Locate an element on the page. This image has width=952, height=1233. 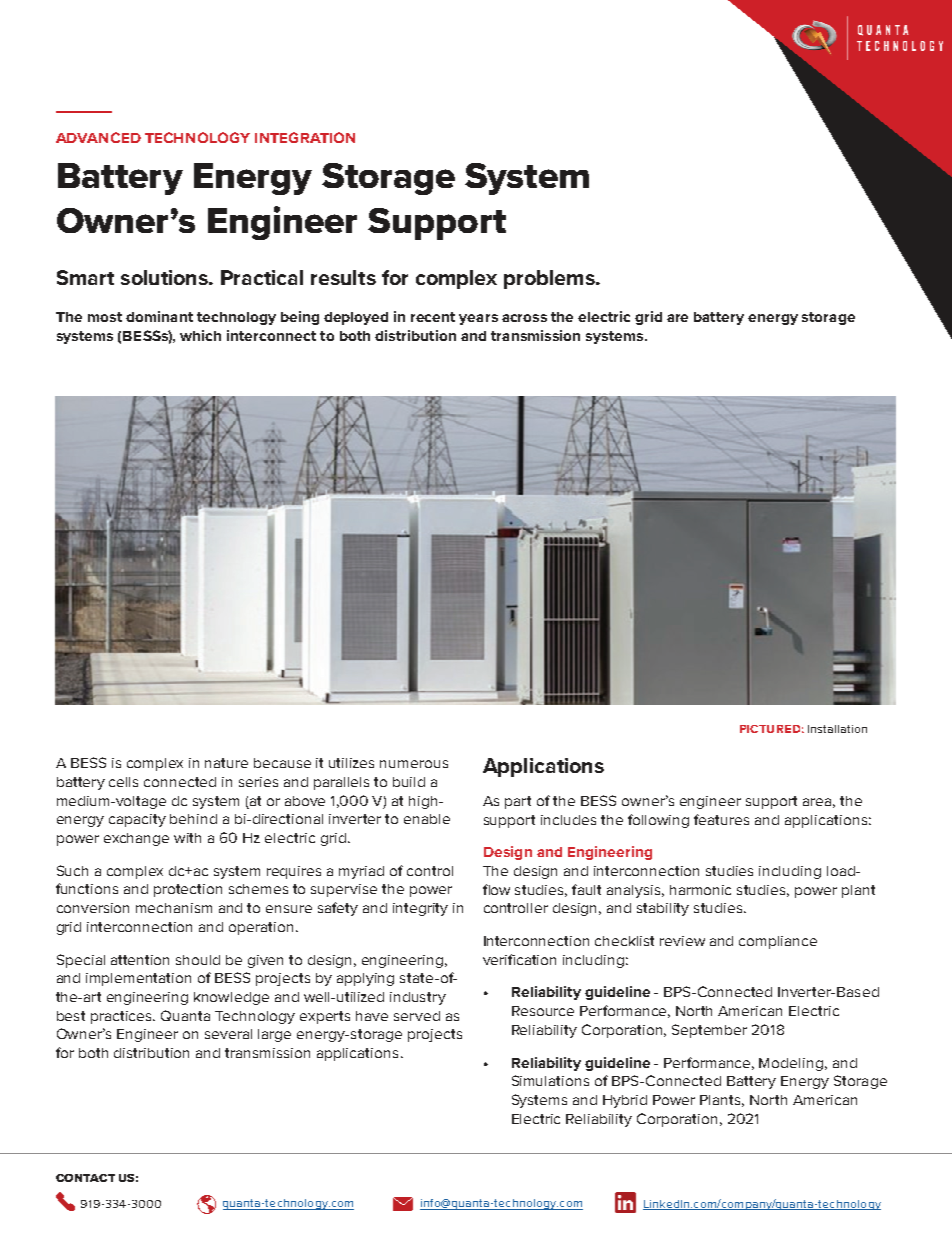
ADVANCED is located at coordinates (98, 137).
